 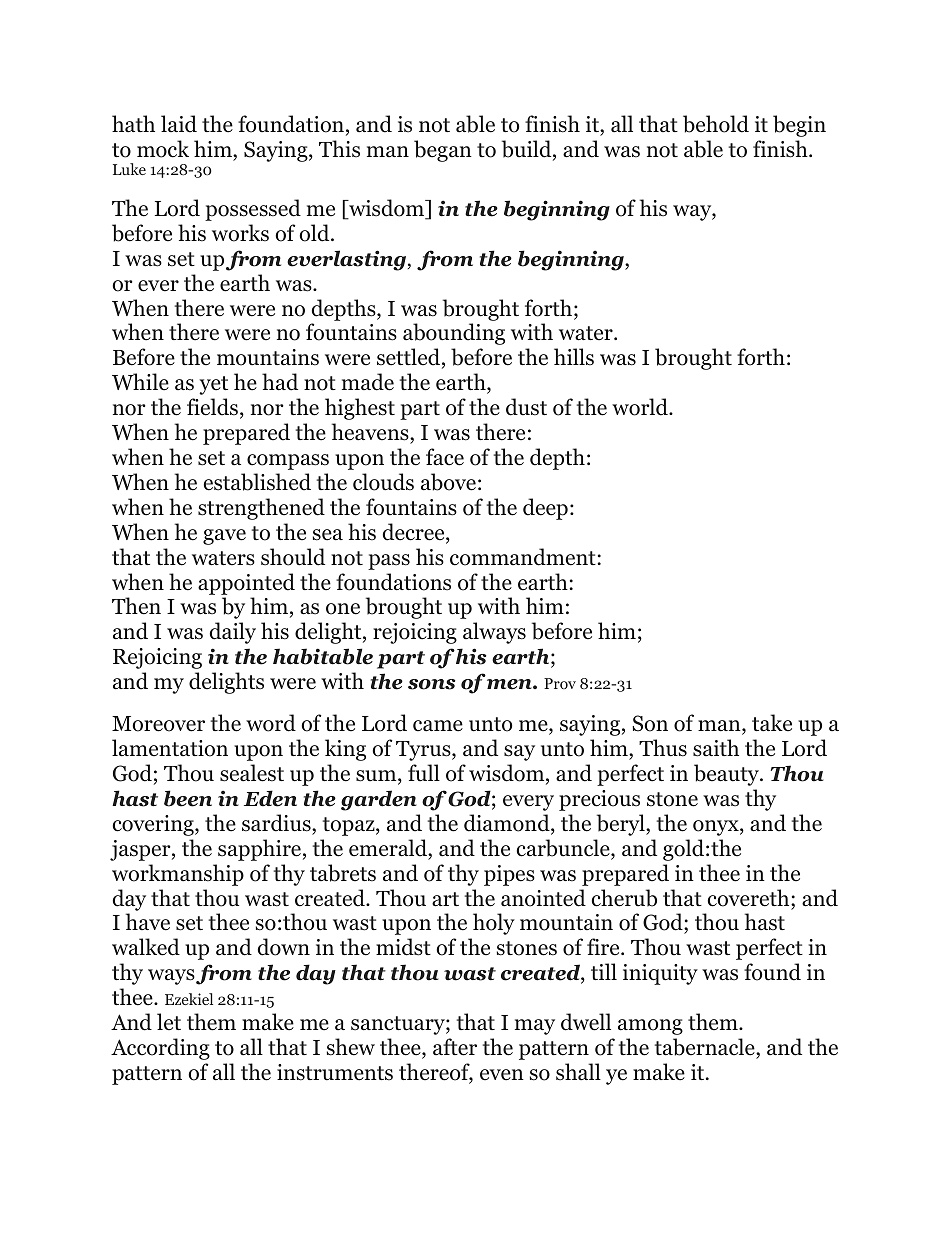 What do you see at coordinates (560, 683) in the page?
I see `Prov` at bounding box center [560, 683].
